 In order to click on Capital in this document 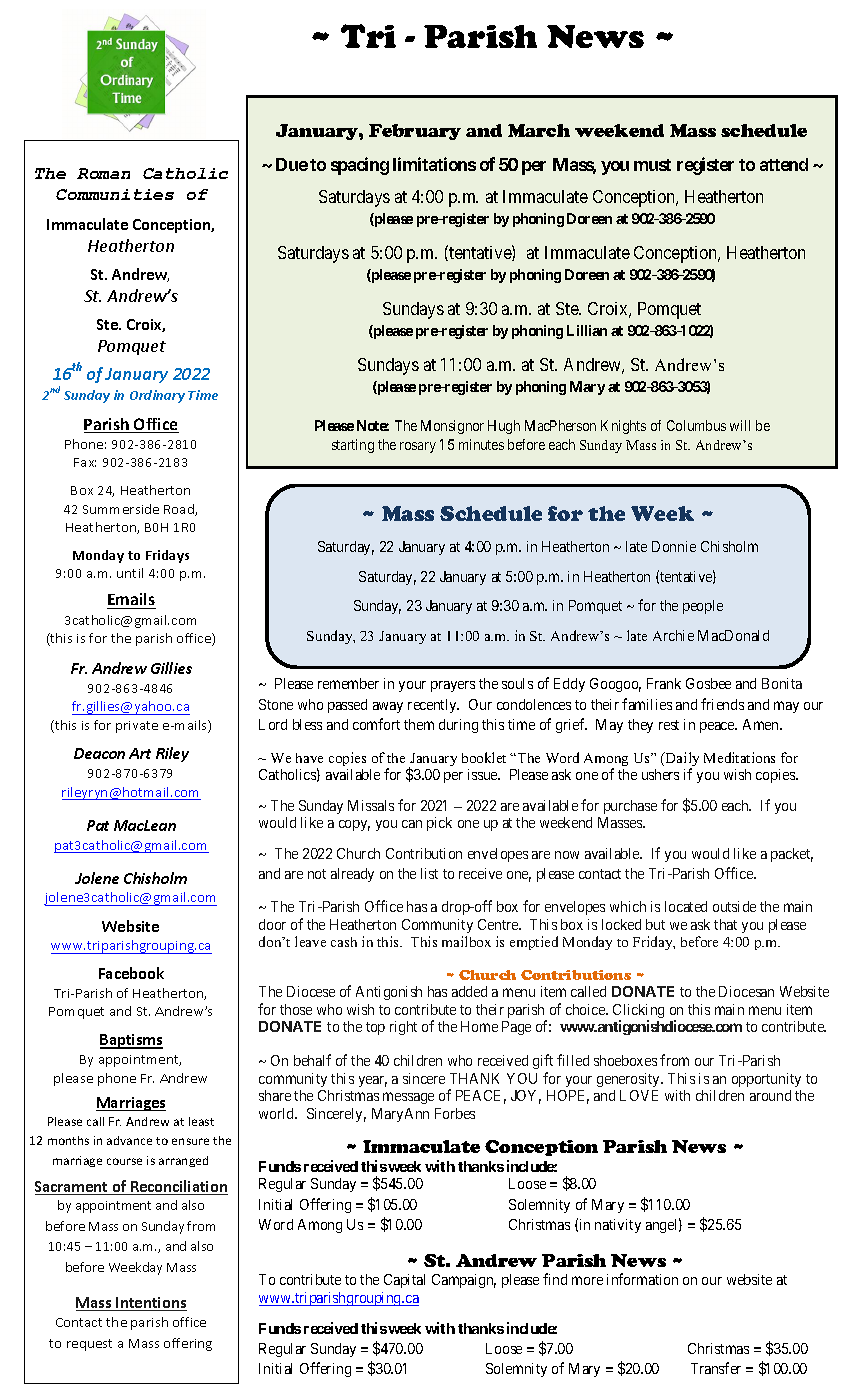, I will do `click(404, 1281)`.
